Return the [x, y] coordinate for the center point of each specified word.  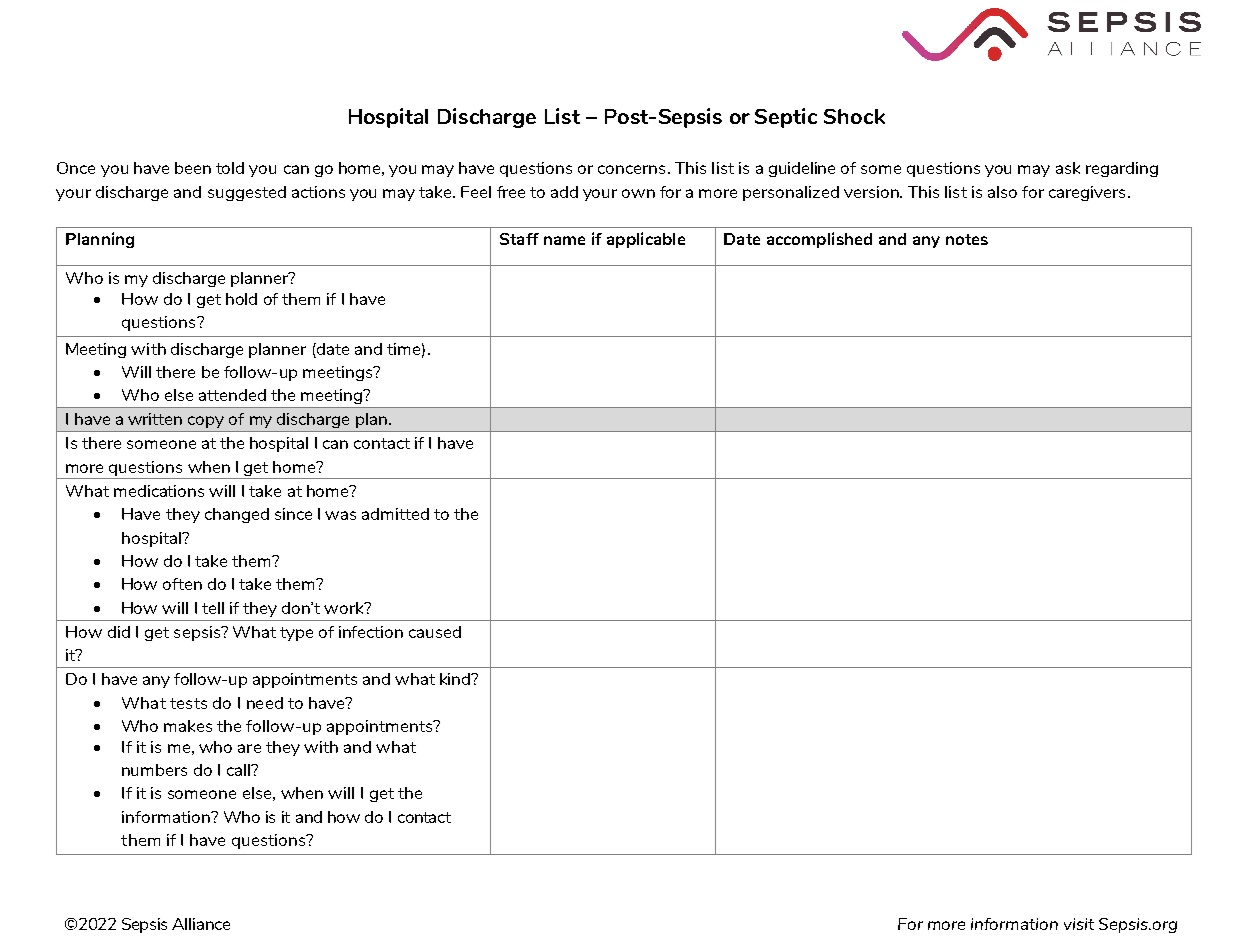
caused [435, 632]
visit [1079, 924]
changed [237, 515]
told [230, 168]
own [638, 193]
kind [456, 679]
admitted [395, 514]
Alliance [201, 924]
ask [1068, 168]
